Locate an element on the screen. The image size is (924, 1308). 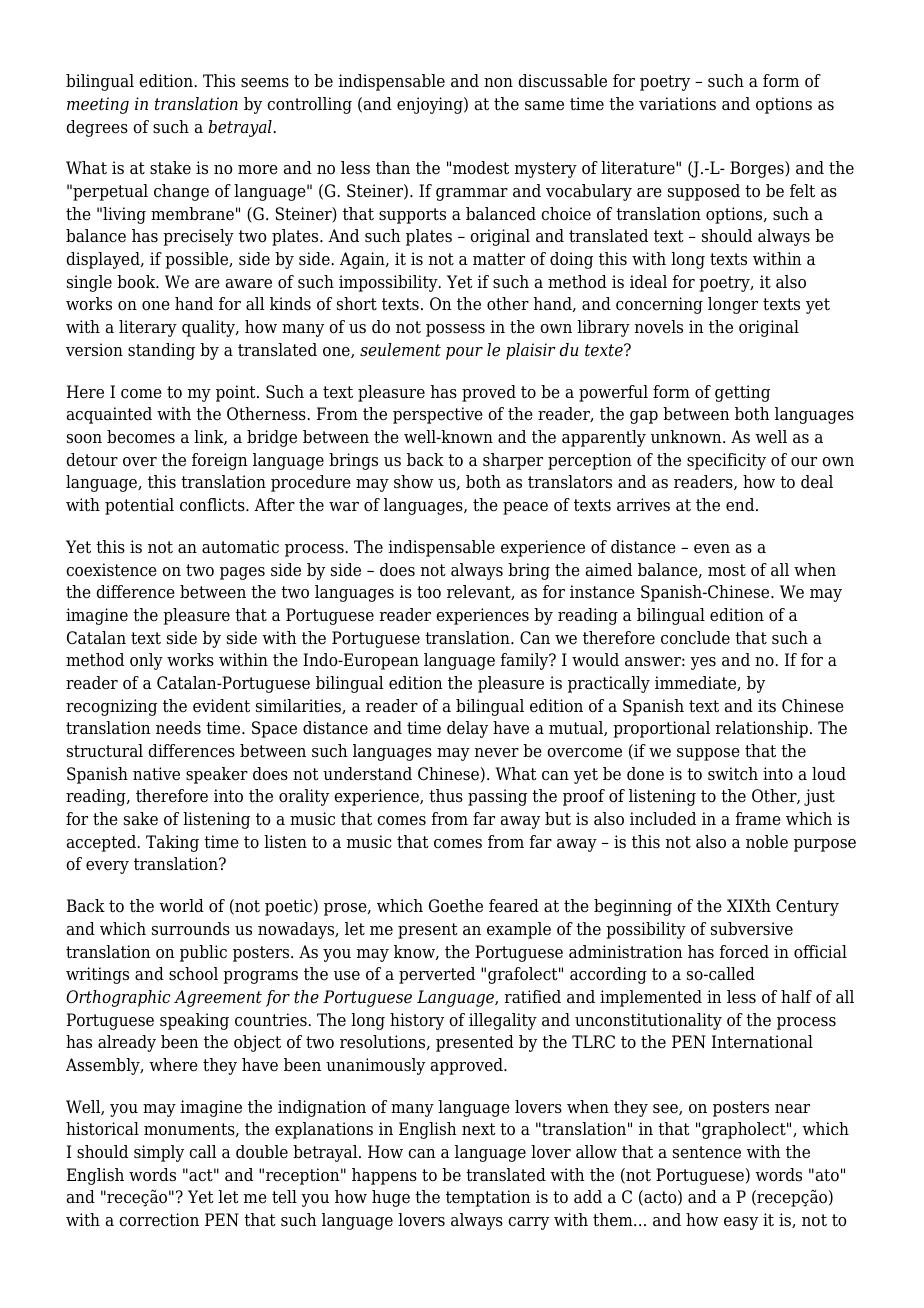
Goethe is located at coordinates (456, 906).
